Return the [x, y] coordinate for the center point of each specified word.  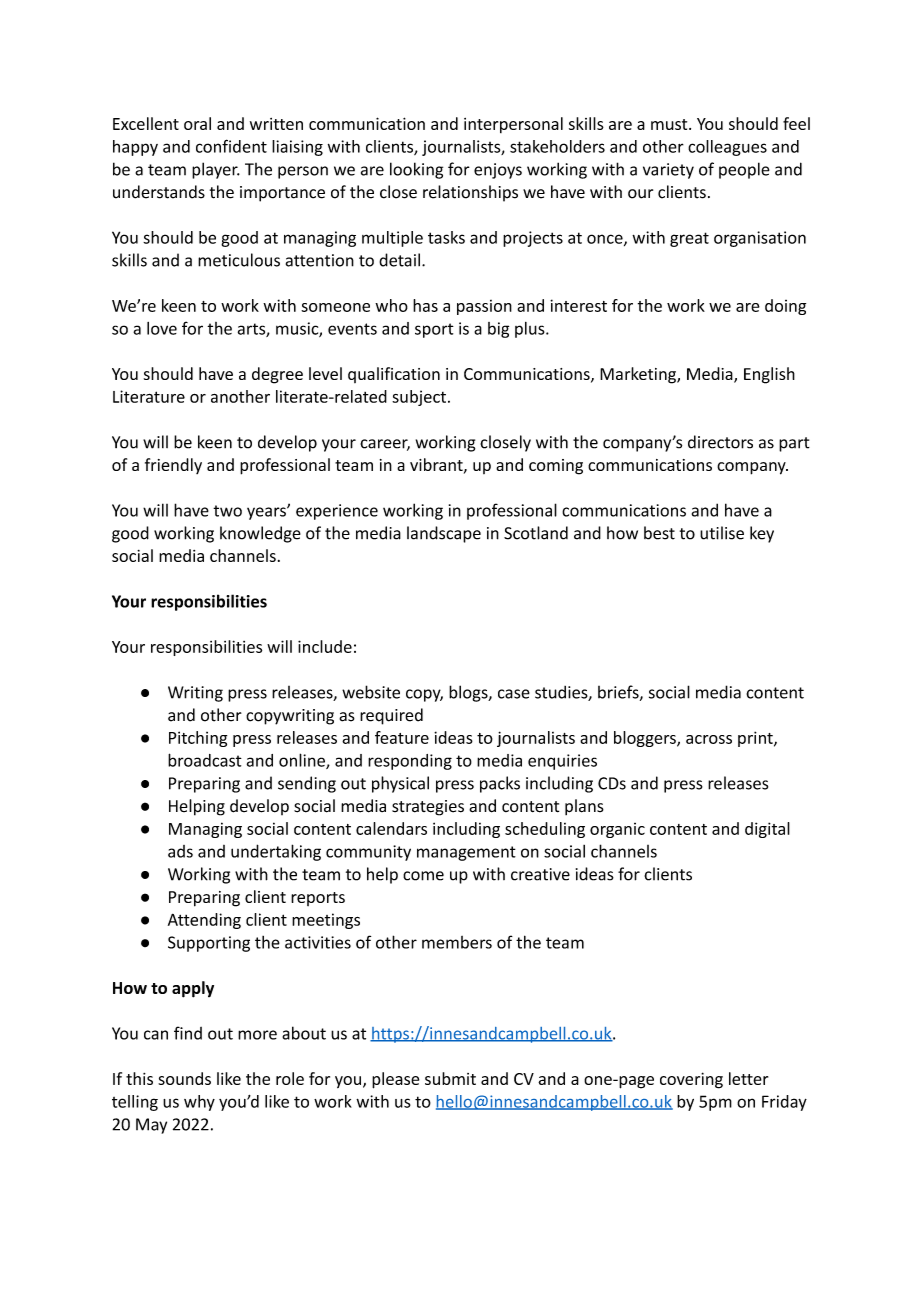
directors [720, 442]
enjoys [498, 171]
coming [556, 467]
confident [231, 146]
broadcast [205, 760]
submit [450, 1078]
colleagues [727, 148]
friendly [173, 466]
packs [500, 784]
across [709, 739]
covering [691, 1080]
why [199, 1103]
